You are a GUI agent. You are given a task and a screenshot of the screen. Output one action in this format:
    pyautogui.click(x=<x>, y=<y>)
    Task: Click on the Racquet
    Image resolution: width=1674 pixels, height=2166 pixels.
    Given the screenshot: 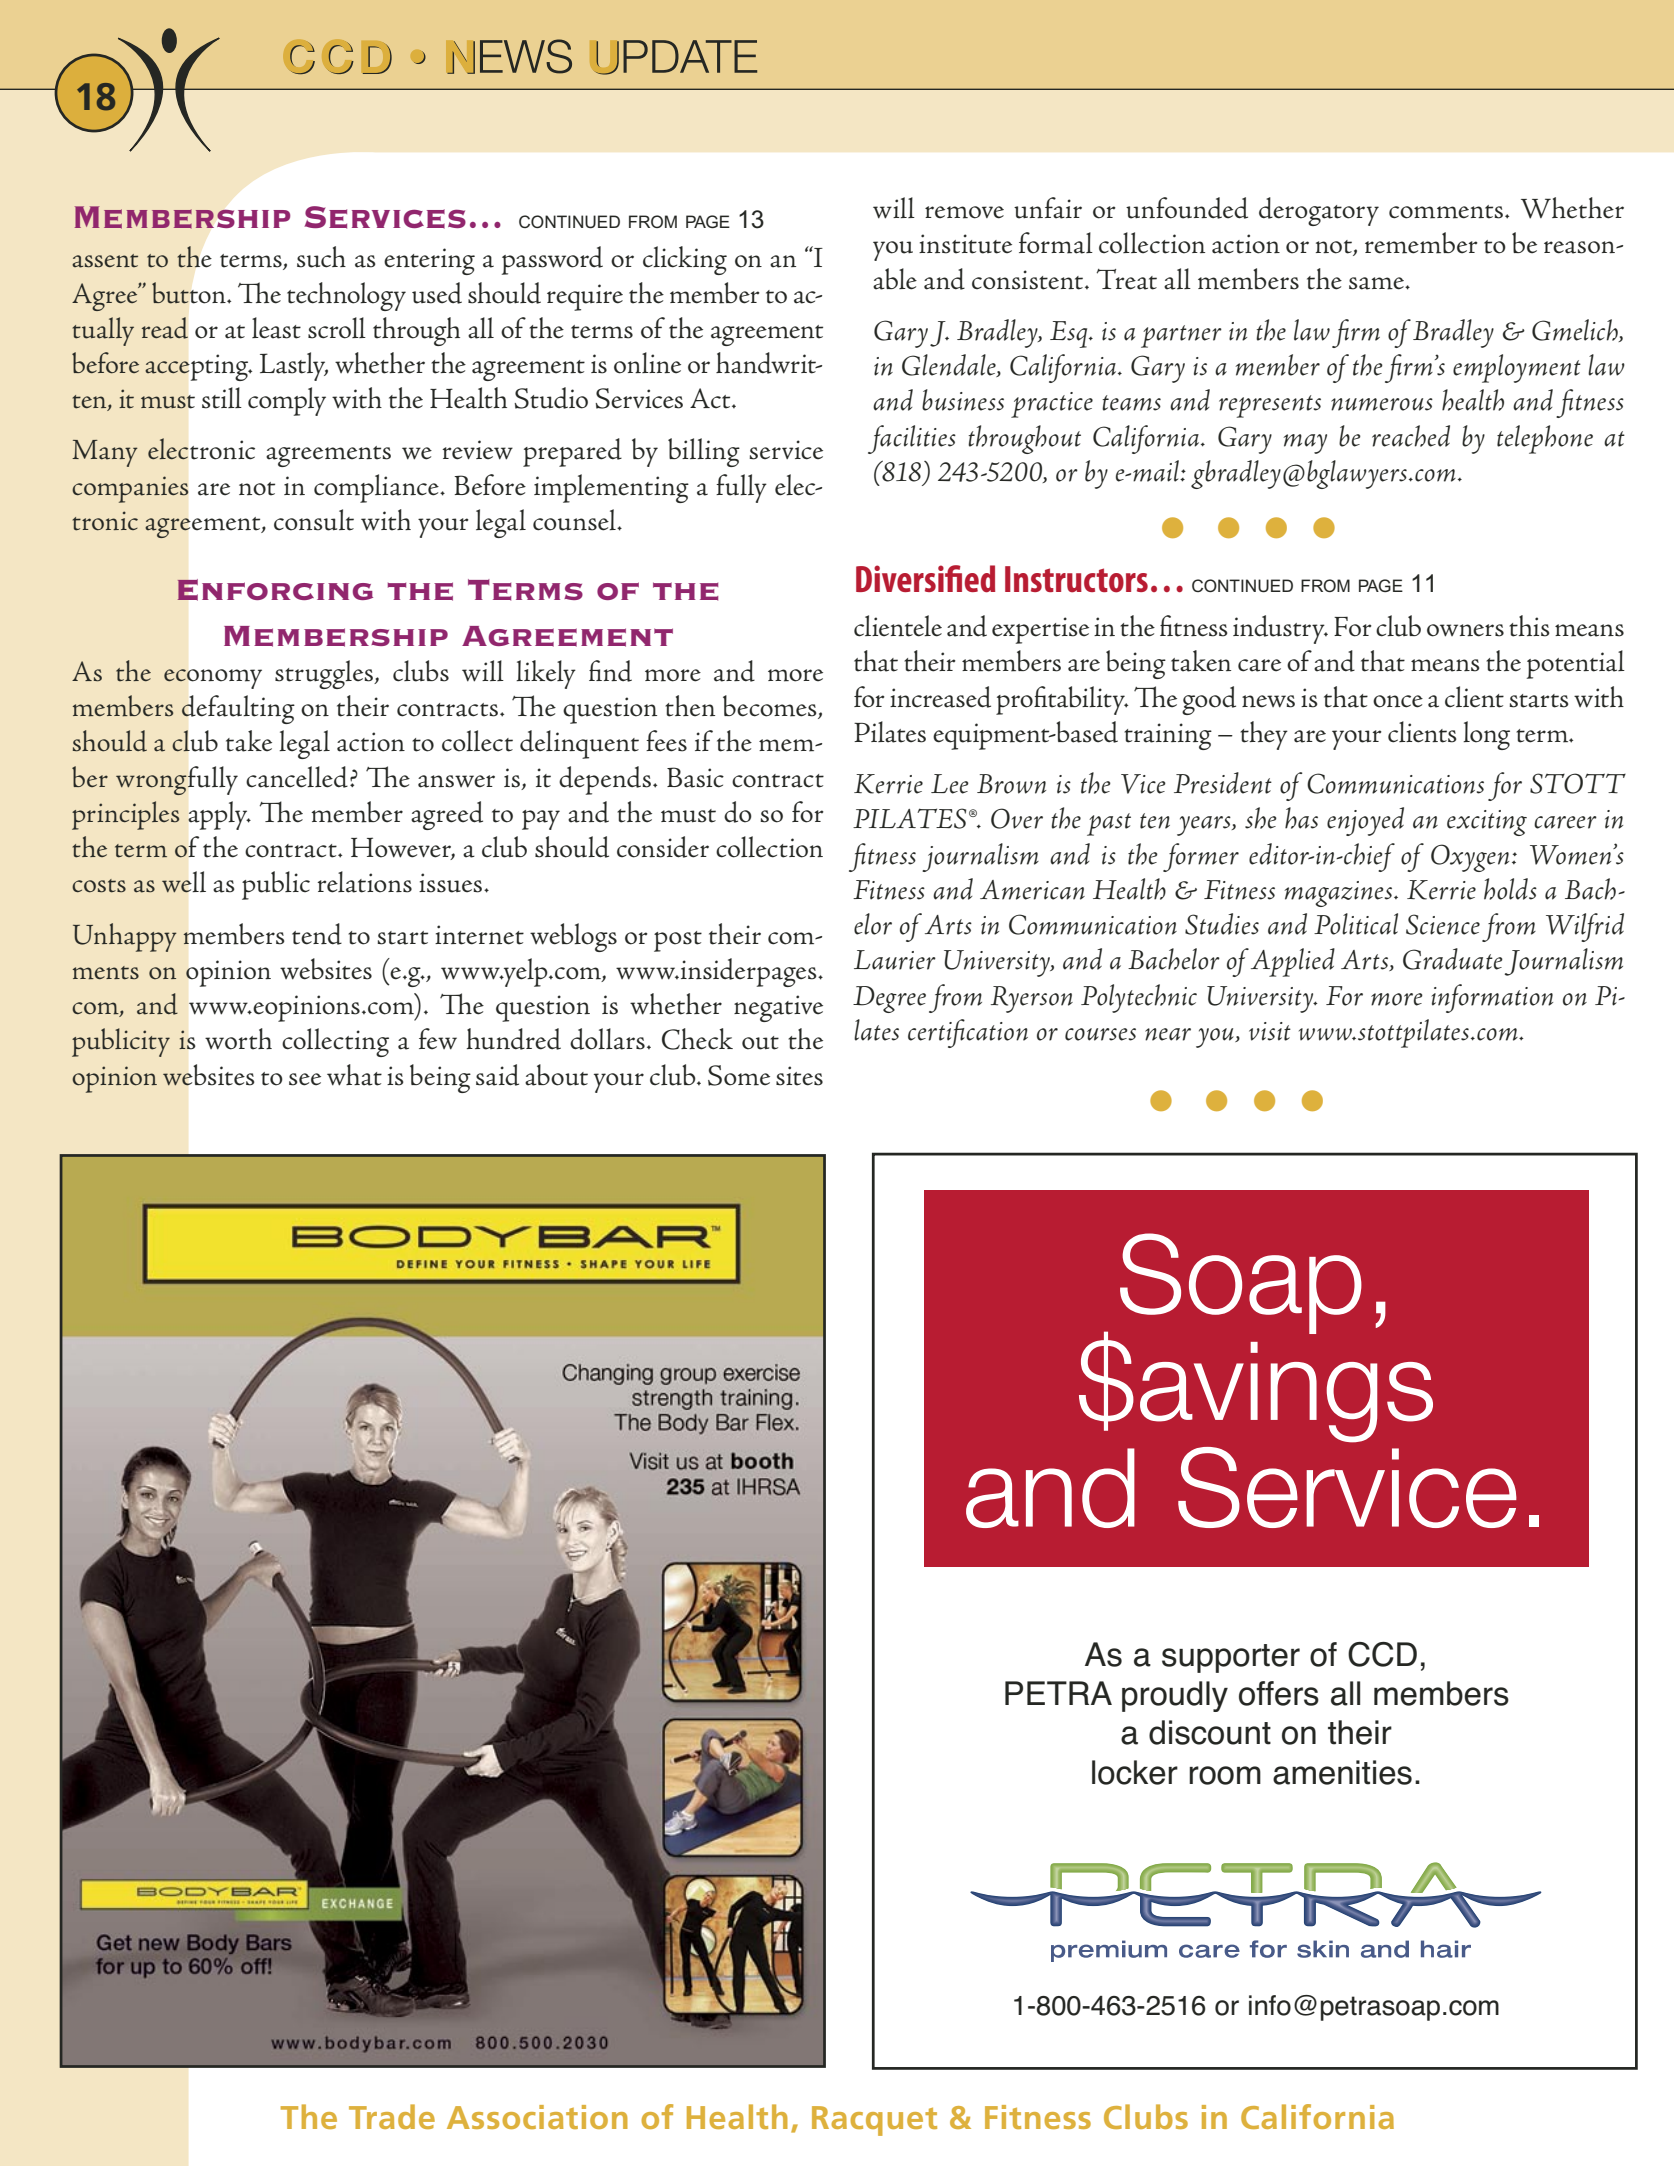 What is the action you would take?
    pyautogui.click(x=874, y=2121)
